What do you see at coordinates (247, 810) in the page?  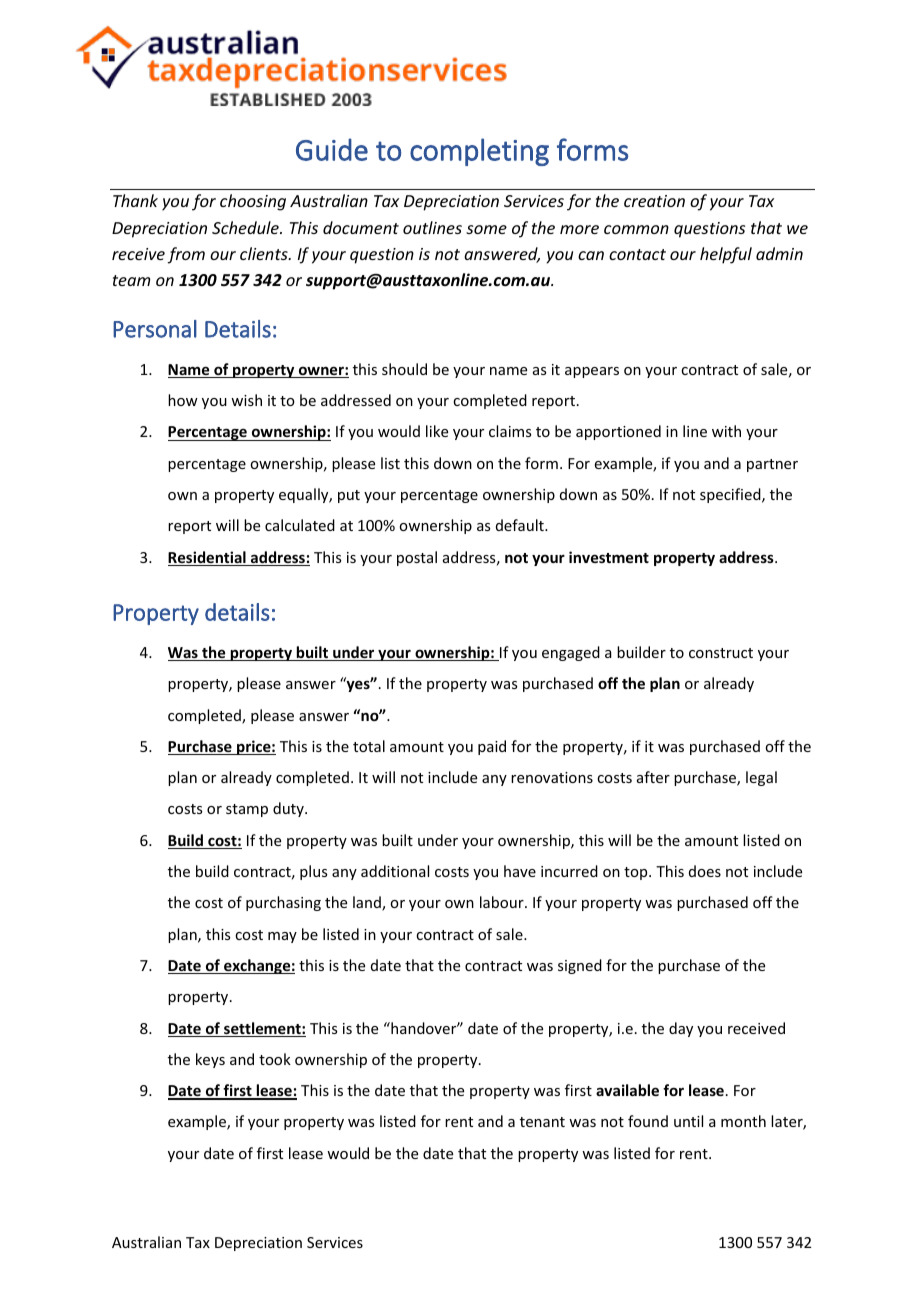 I see `stamp` at bounding box center [247, 810].
